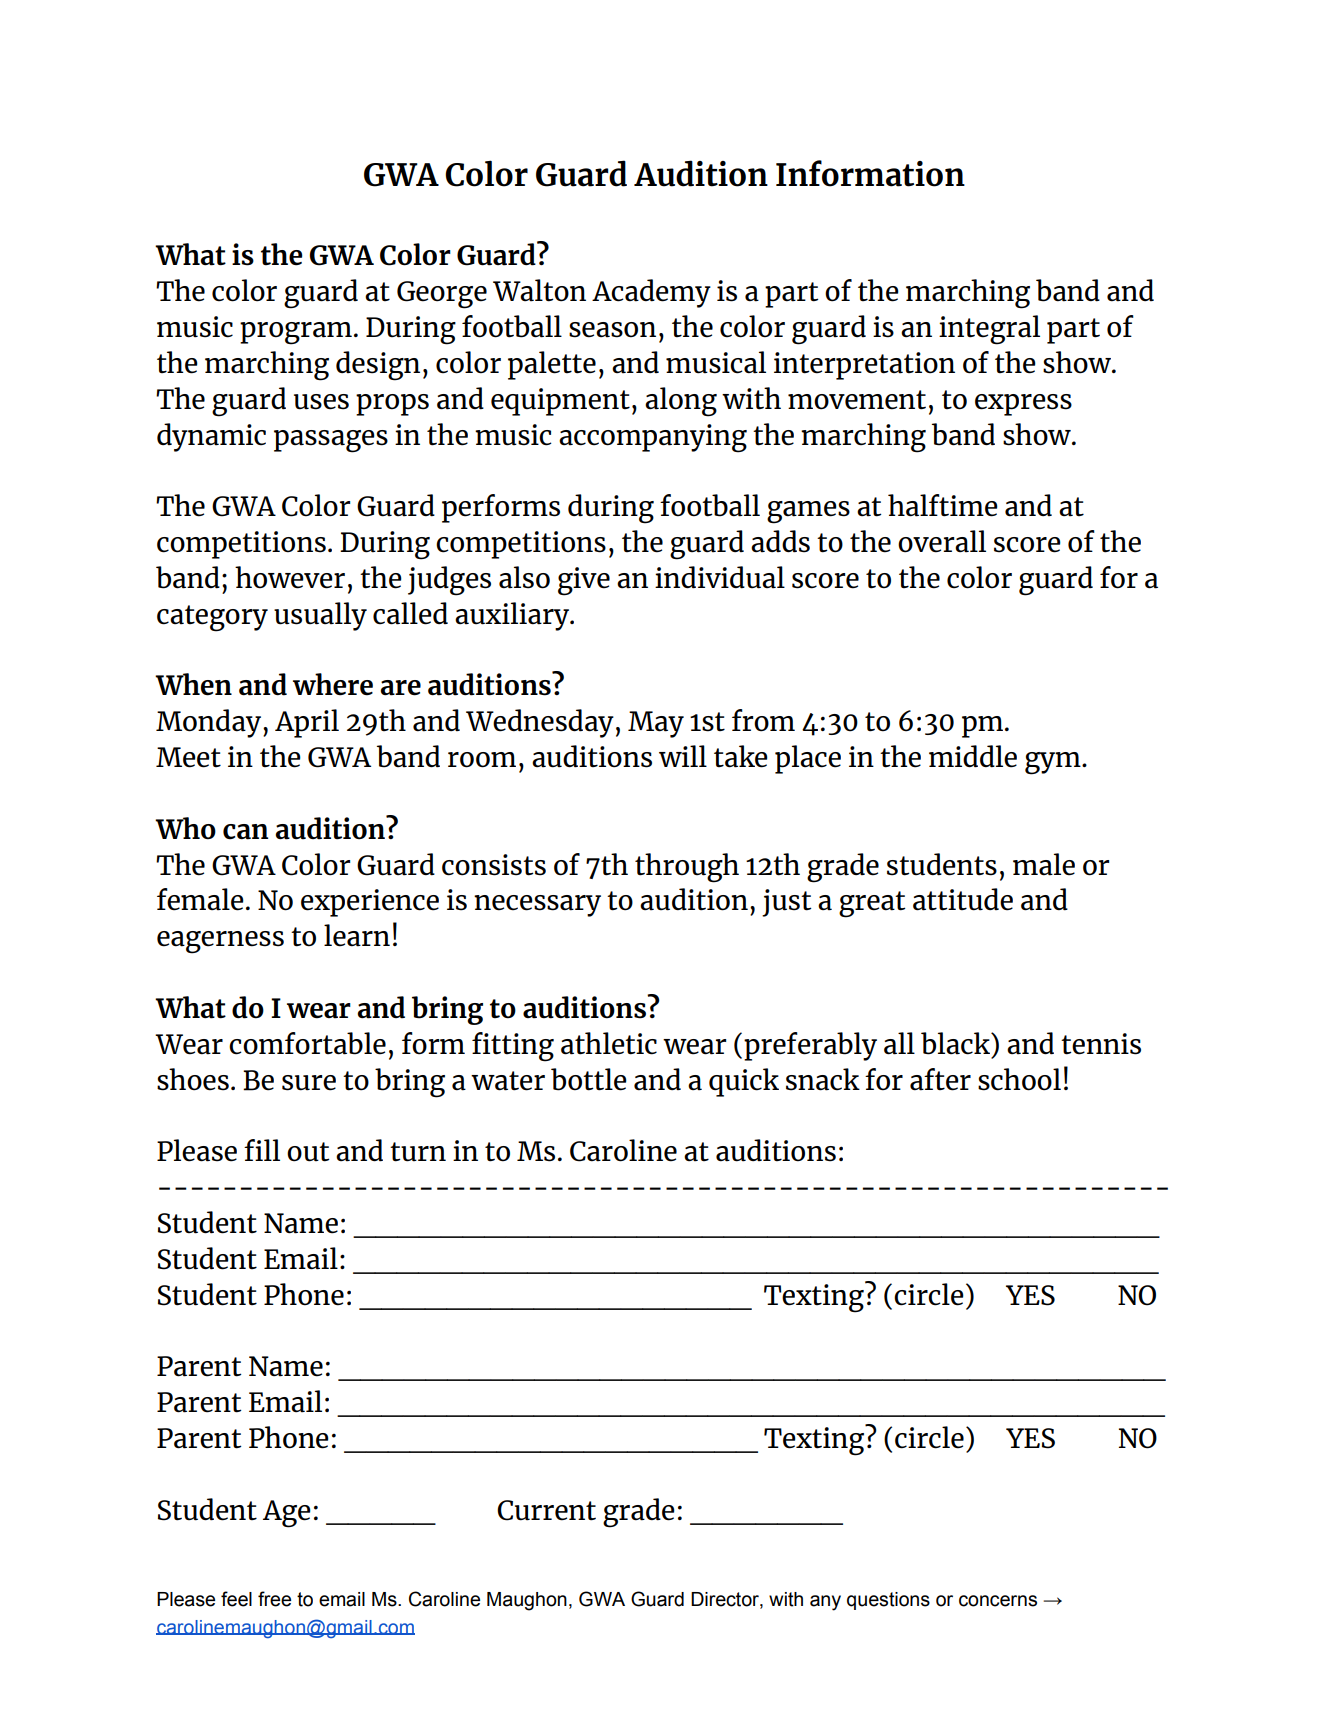 The width and height of the screenshot is (1329, 1720). Describe the element at coordinates (274, 1599) in the screenshot. I see `free` at that location.
